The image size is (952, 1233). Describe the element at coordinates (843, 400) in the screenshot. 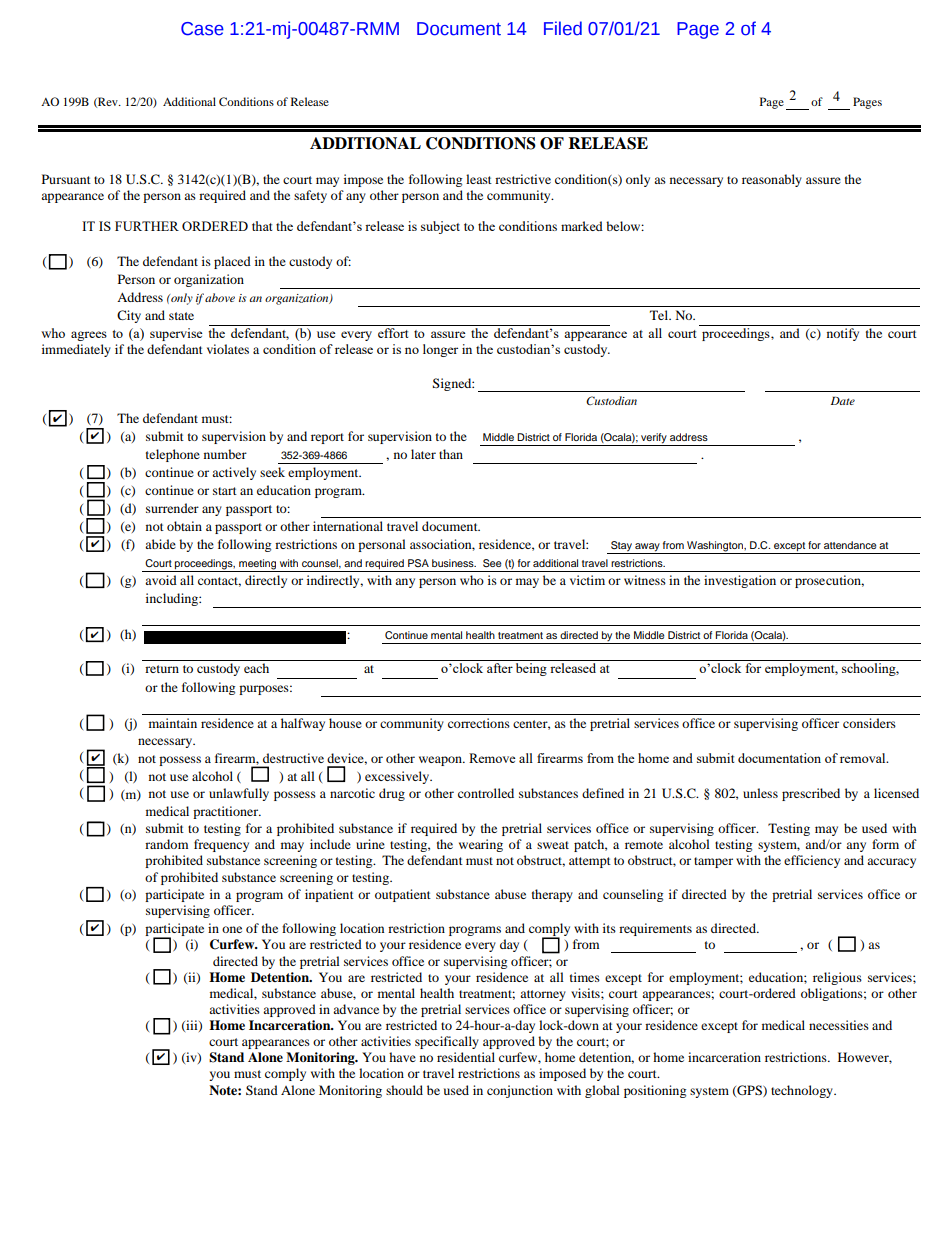

I see `Date` at that location.
